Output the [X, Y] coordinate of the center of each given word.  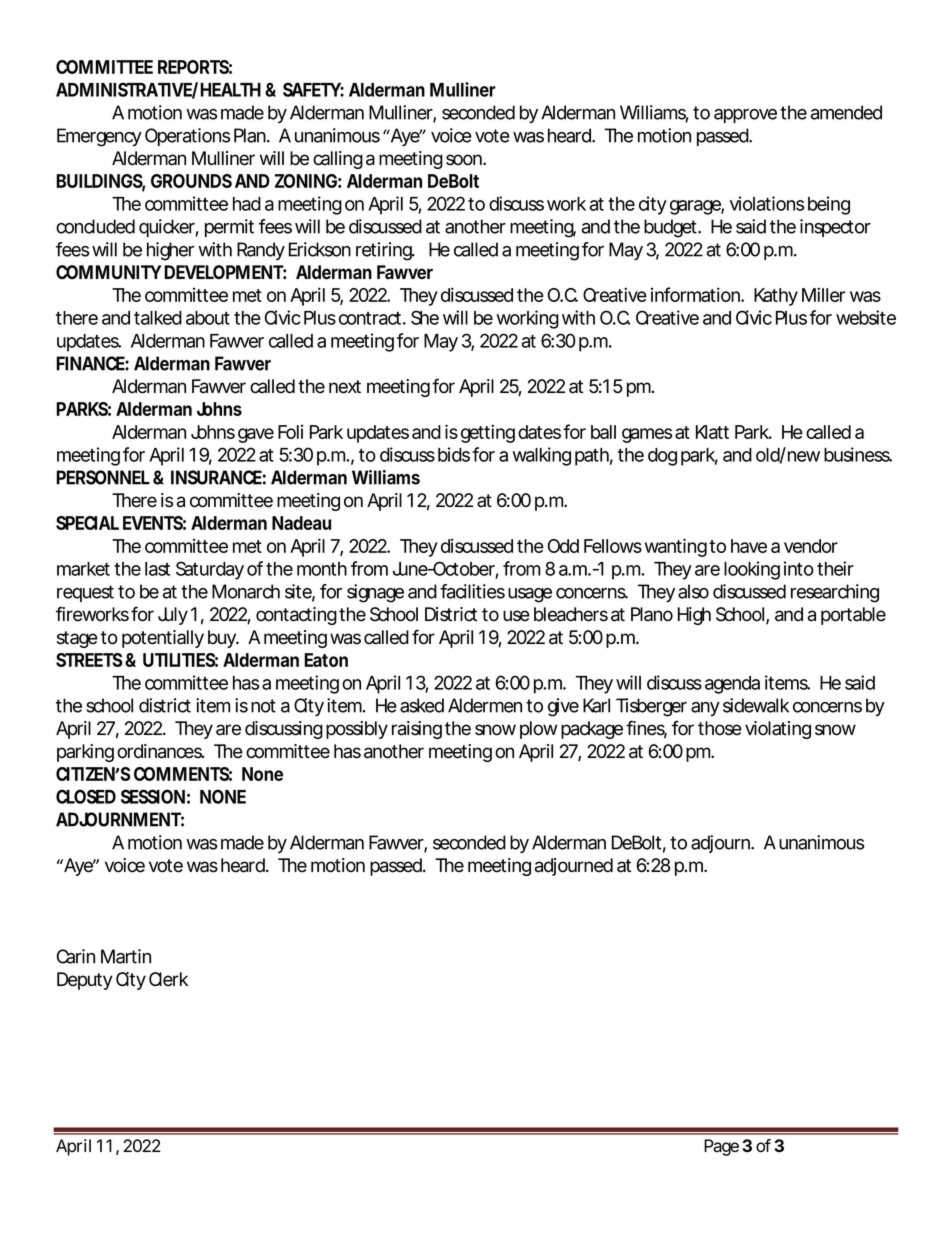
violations [767, 203]
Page [721, 1147]
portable [853, 616]
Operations [187, 137]
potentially [163, 639]
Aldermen [485, 705]
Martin [126, 956]
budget [671, 228]
